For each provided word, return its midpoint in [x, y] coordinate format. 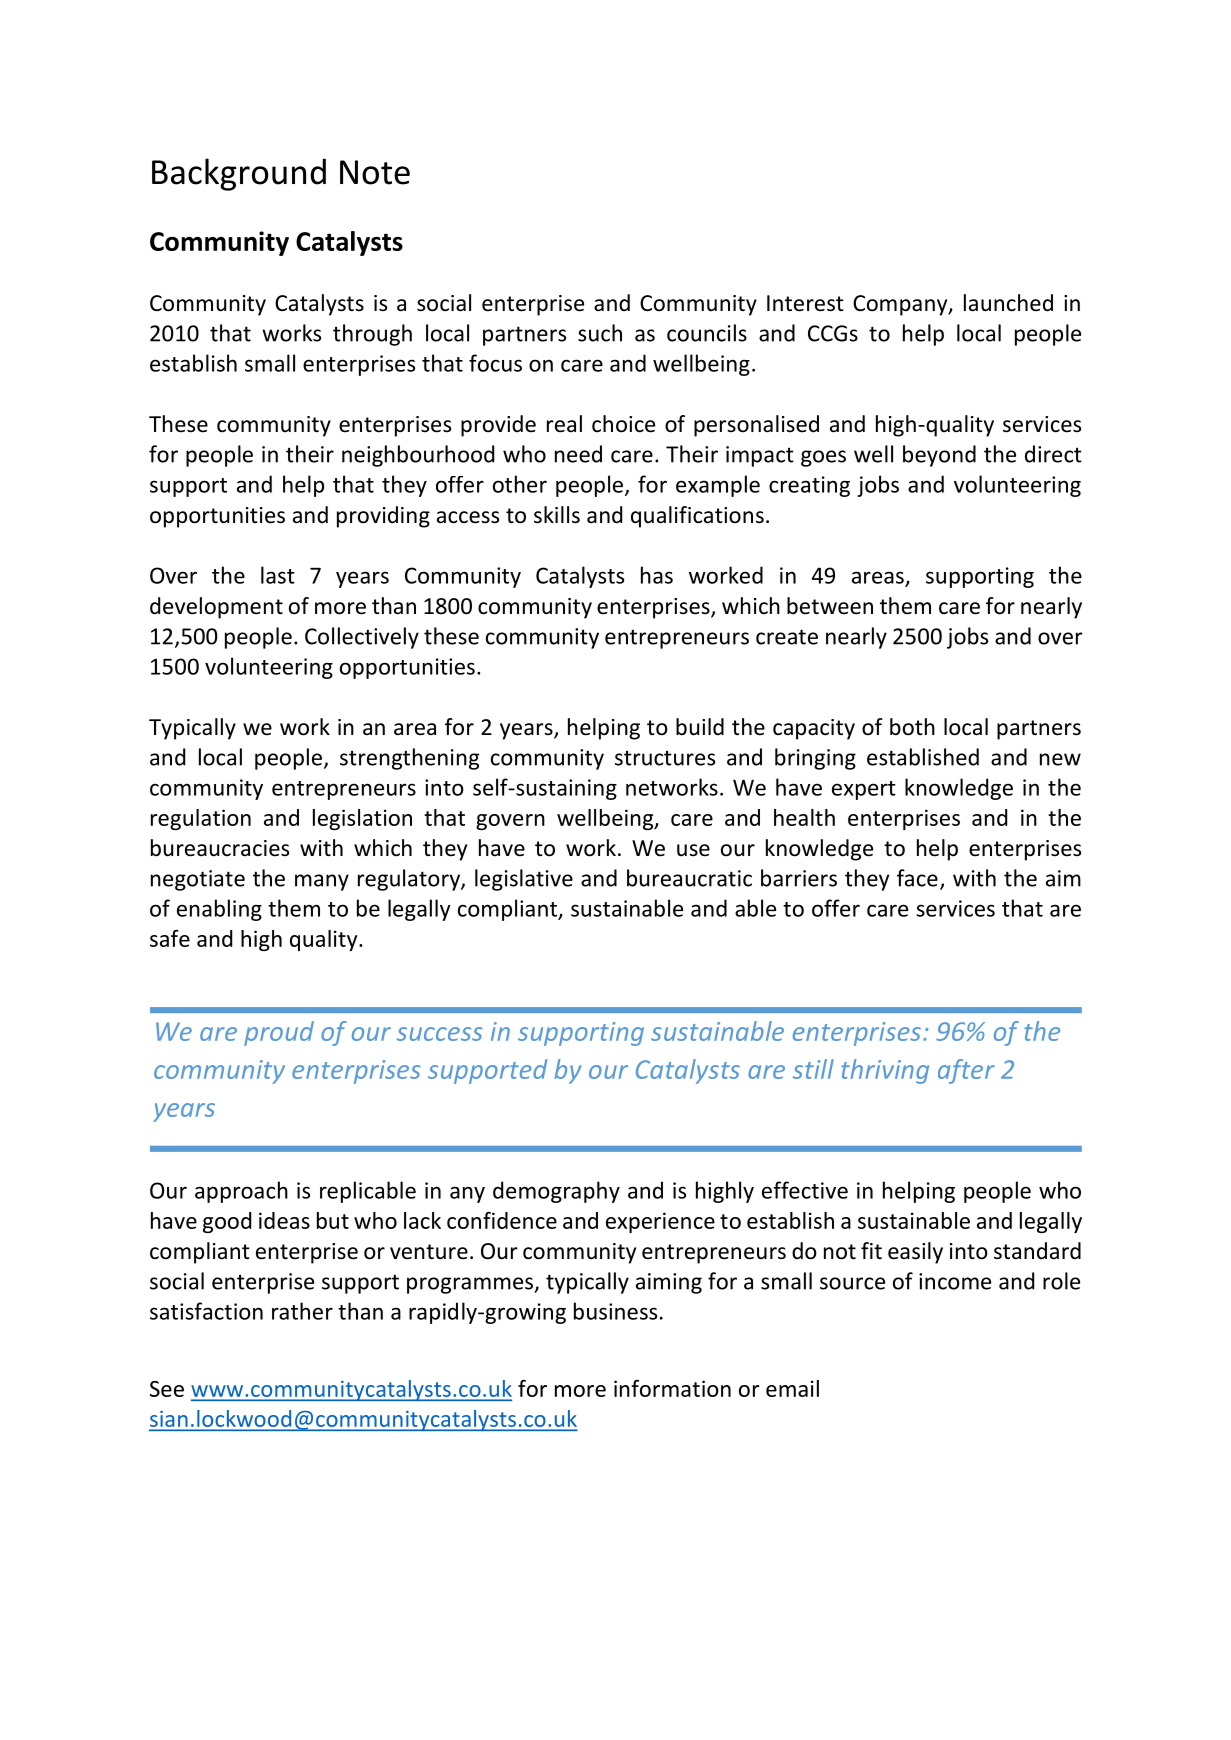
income [955, 1281]
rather [302, 1311]
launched [1008, 303]
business [615, 1311]
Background [239, 174]
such [600, 333]
